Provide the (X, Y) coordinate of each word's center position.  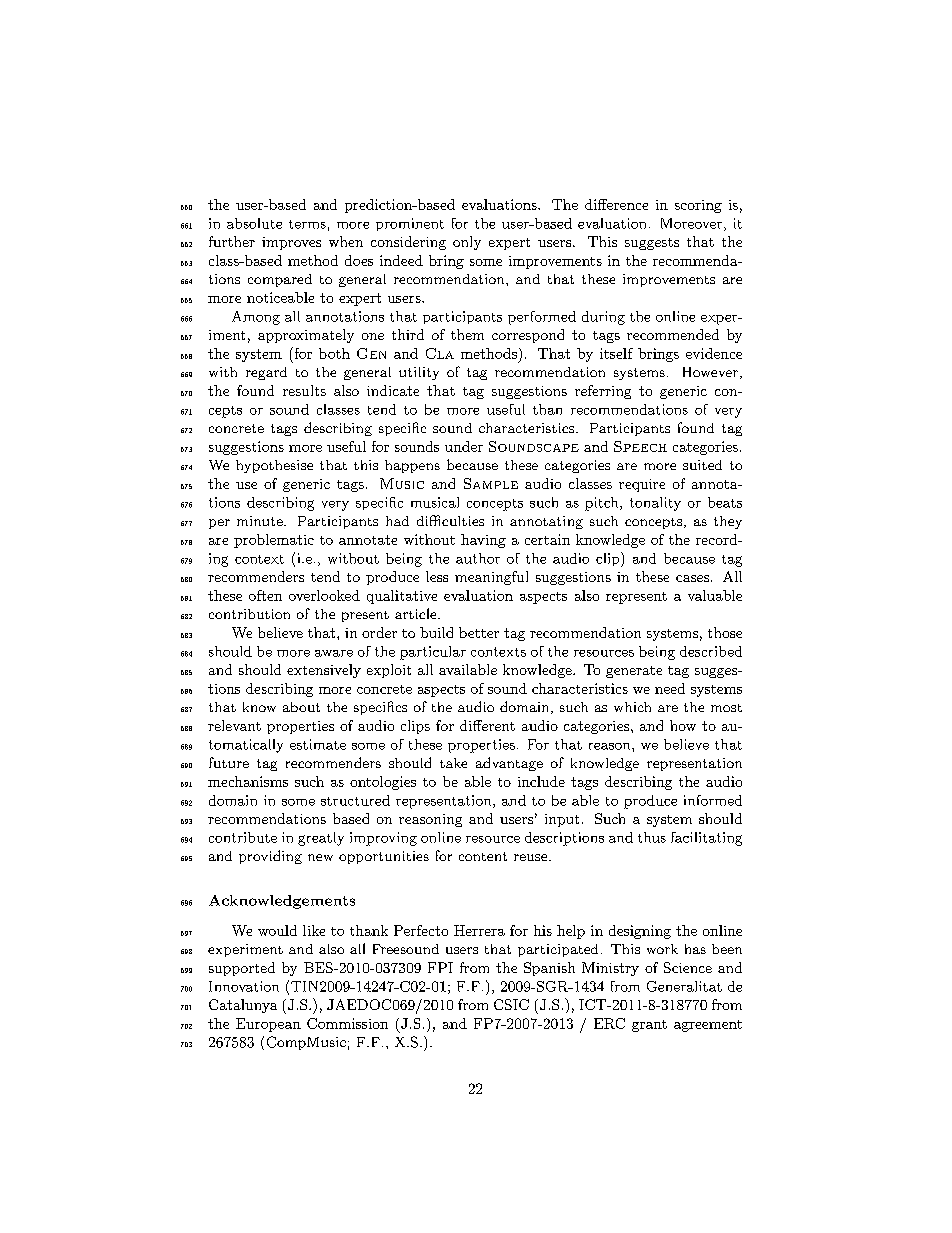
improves (291, 243)
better (479, 632)
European (268, 1025)
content (483, 856)
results (304, 390)
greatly (321, 839)
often (265, 595)
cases (692, 578)
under (464, 446)
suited (702, 465)
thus (652, 837)
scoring (698, 206)
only (467, 243)
